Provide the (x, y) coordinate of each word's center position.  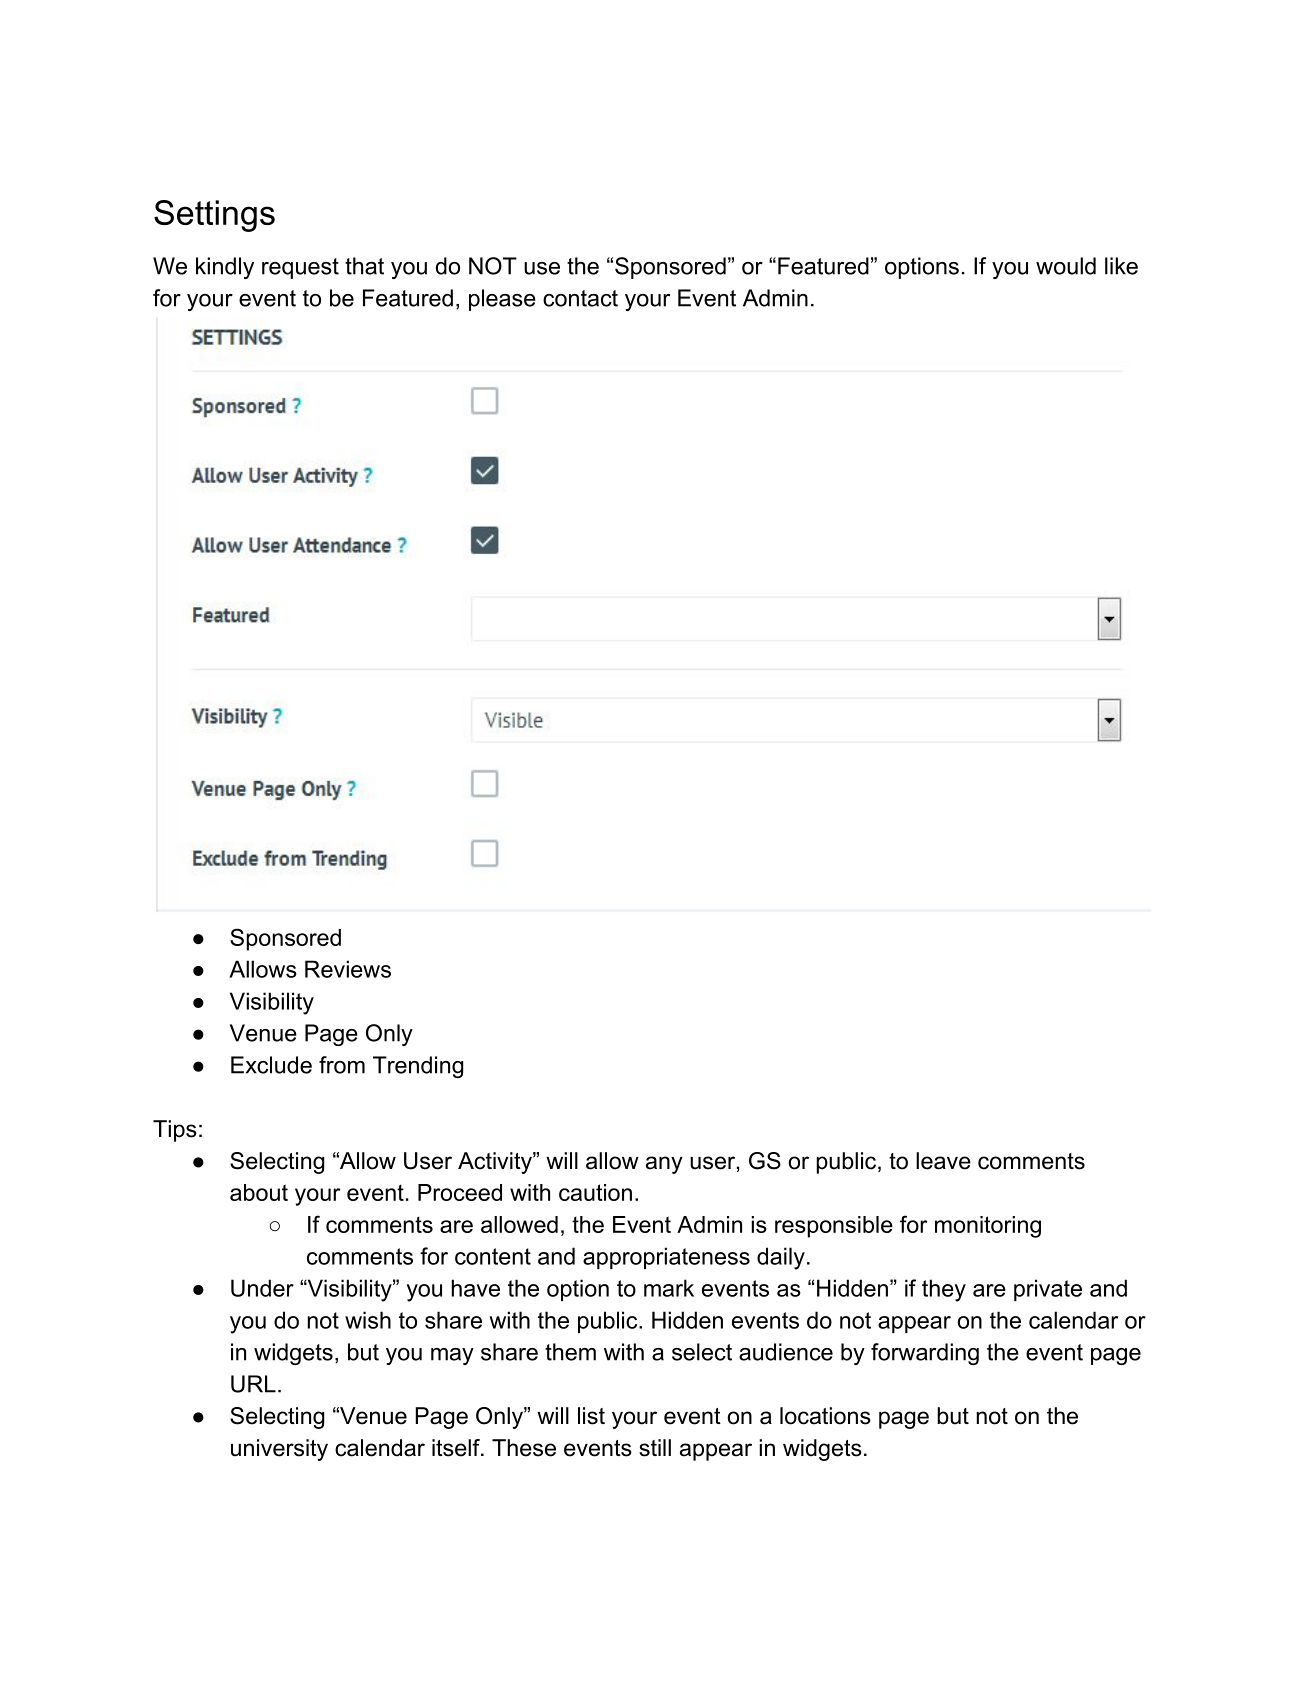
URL (253, 1384)
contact (580, 298)
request (300, 268)
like (1121, 266)
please (502, 300)
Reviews (348, 969)
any (664, 1165)
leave (943, 1161)
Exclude (271, 1065)
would (1066, 266)
